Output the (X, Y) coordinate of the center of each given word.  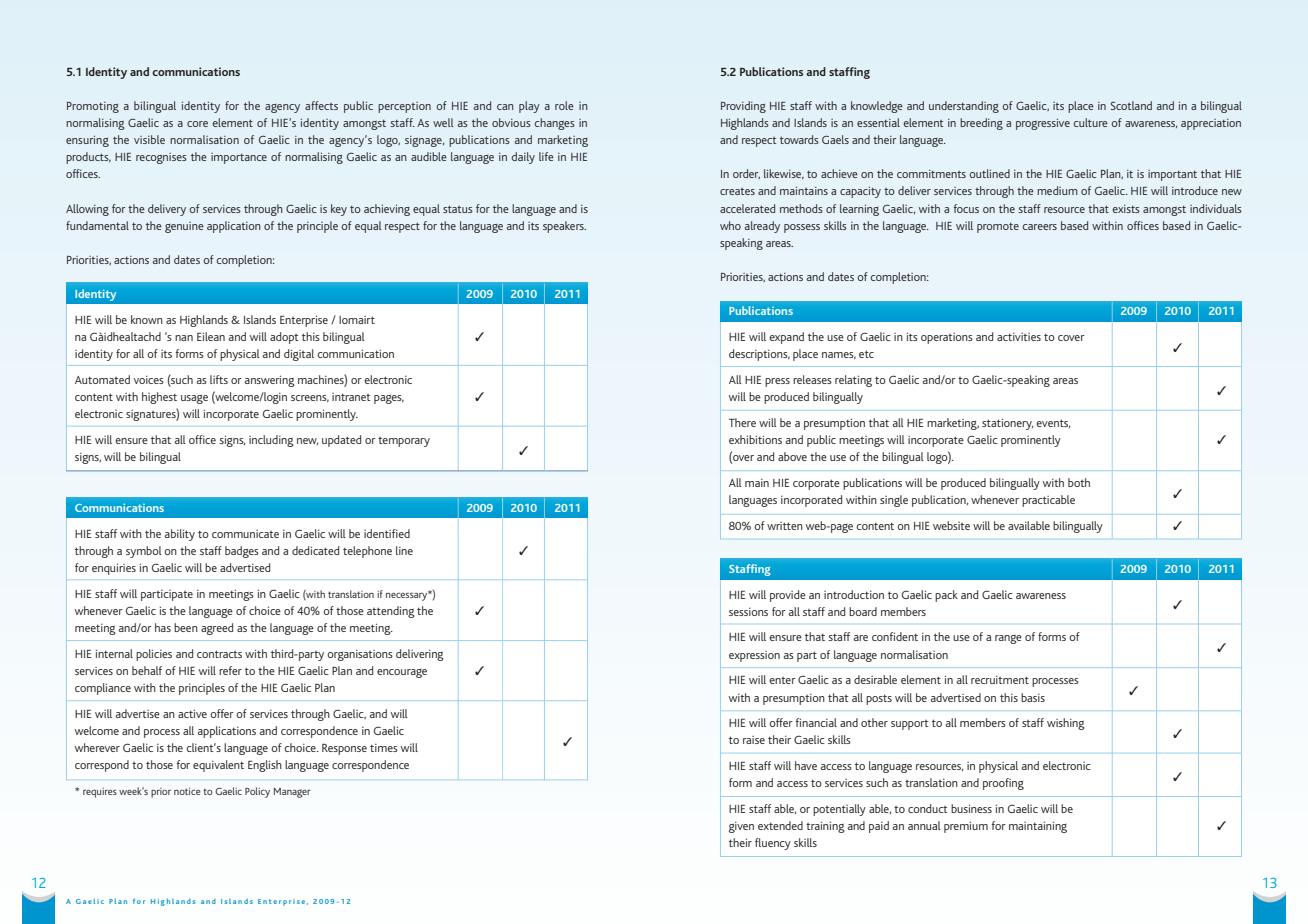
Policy (257, 792)
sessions (748, 612)
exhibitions (755, 439)
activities (1019, 337)
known (147, 319)
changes (555, 124)
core (197, 124)
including (271, 441)
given (741, 827)
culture (1091, 122)
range (1008, 639)
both (1079, 482)
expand (786, 338)
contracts (219, 654)
